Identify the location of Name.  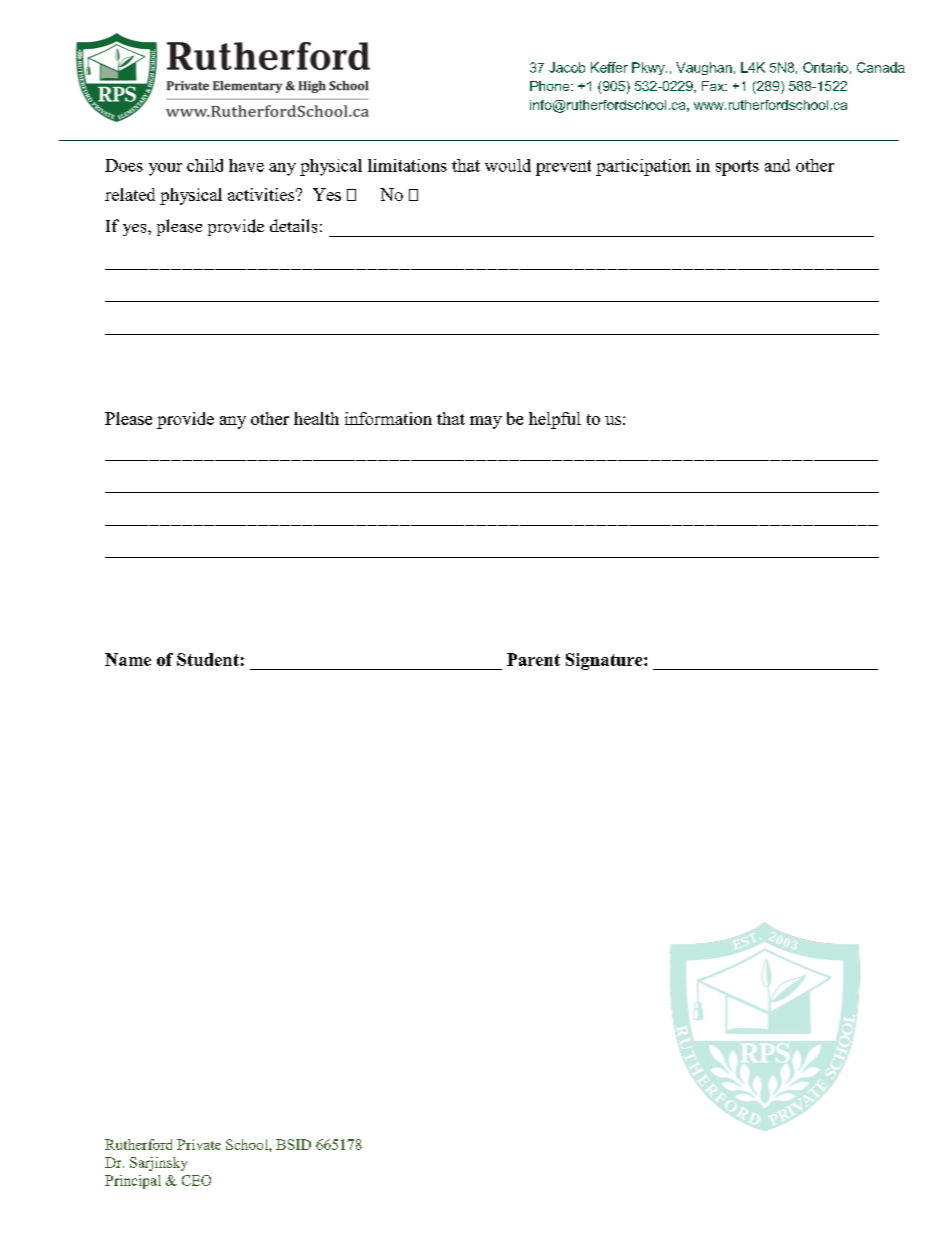
(128, 659).
